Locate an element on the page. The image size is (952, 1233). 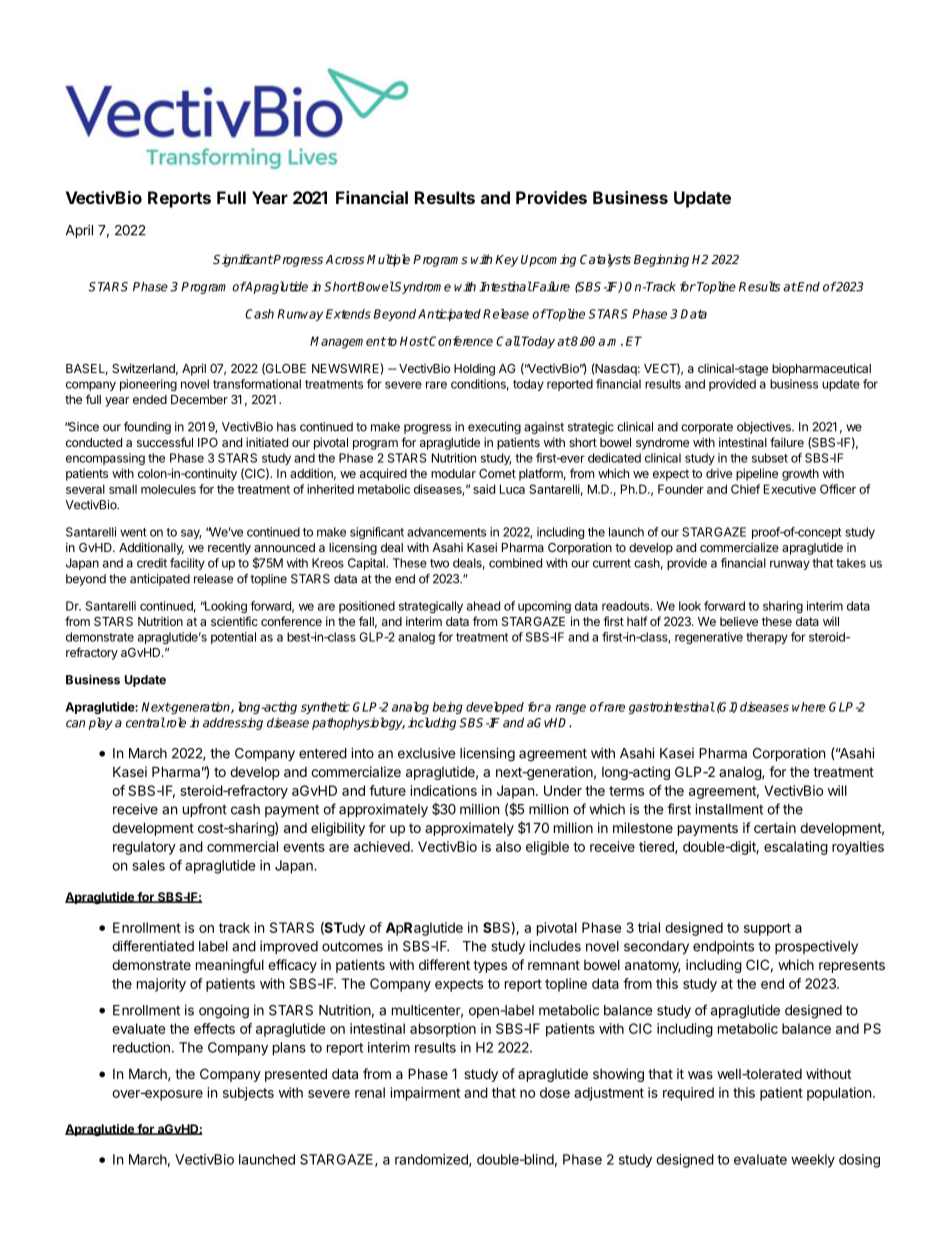
impairment is located at coordinates (425, 1094).
